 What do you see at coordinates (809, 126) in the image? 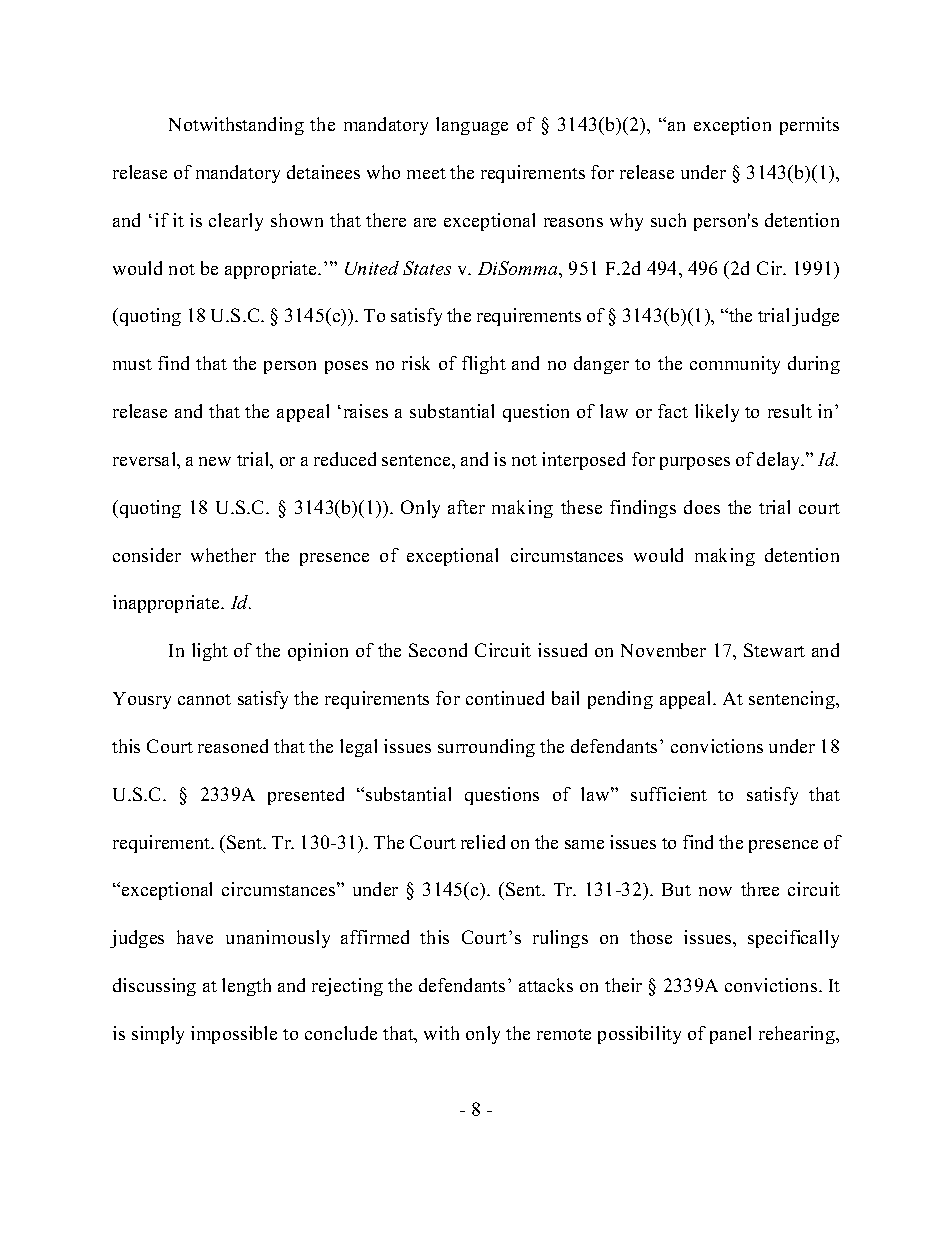
I see `permits` at bounding box center [809, 126].
